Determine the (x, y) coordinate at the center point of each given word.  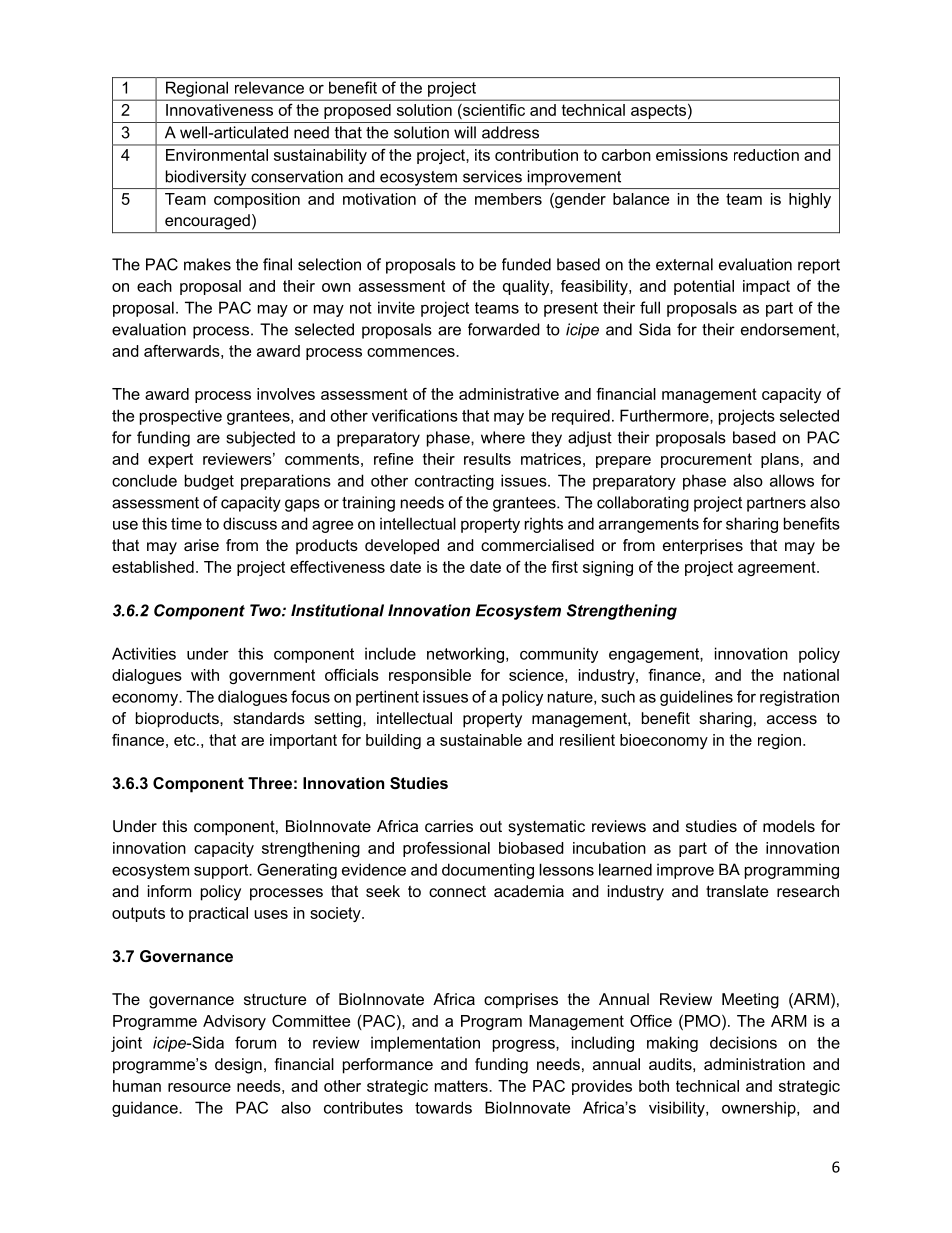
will (465, 132)
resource (199, 1087)
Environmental (217, 155)
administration (754, 1064)
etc (186, 740)
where (503, 437)
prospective (181, 417)
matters (462, 1086)
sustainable (481, 740)
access (792, 719)
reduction (766, 155)
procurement (706, 460)
